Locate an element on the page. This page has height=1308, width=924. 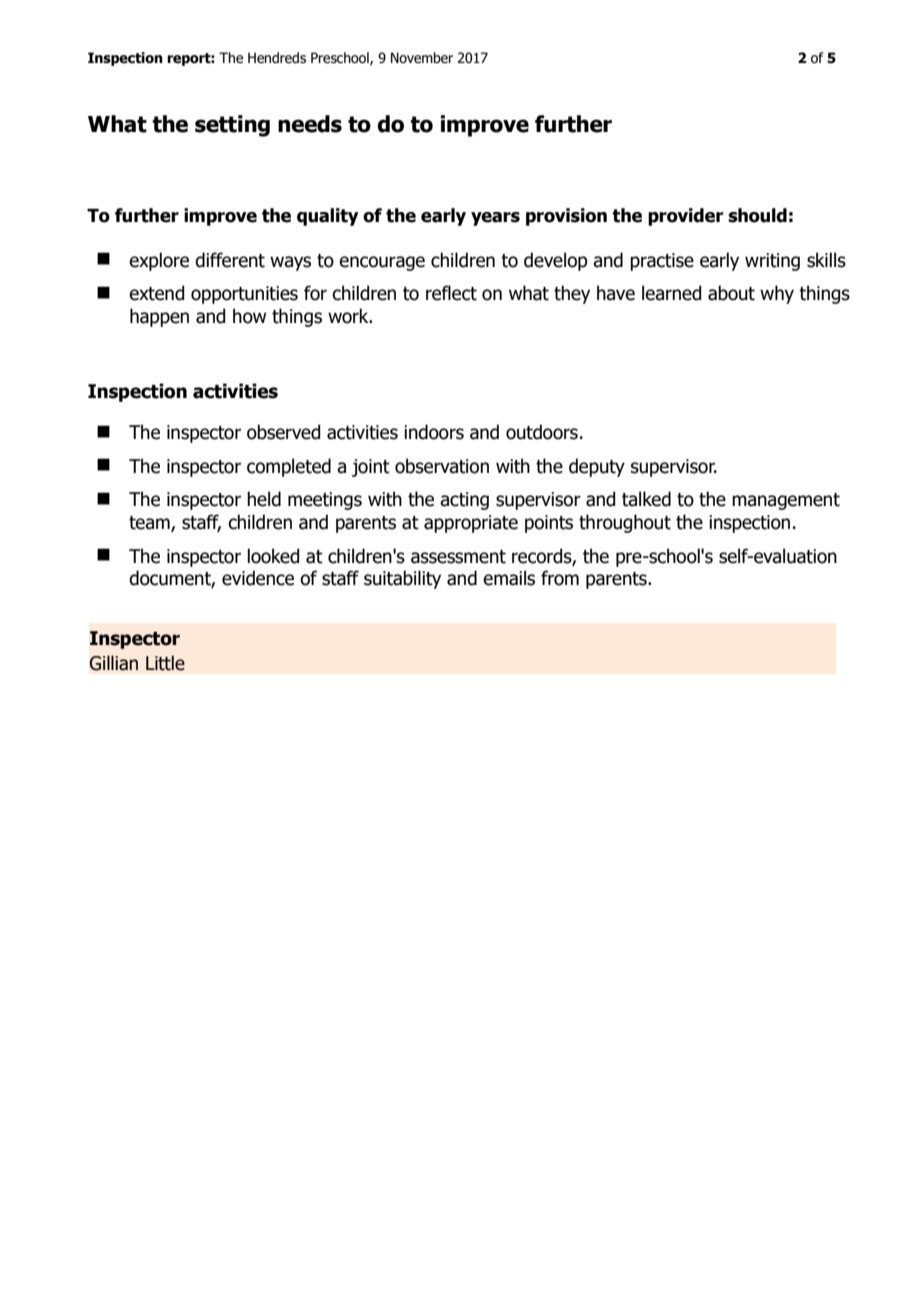
years is located at coordinates (495, 219).
